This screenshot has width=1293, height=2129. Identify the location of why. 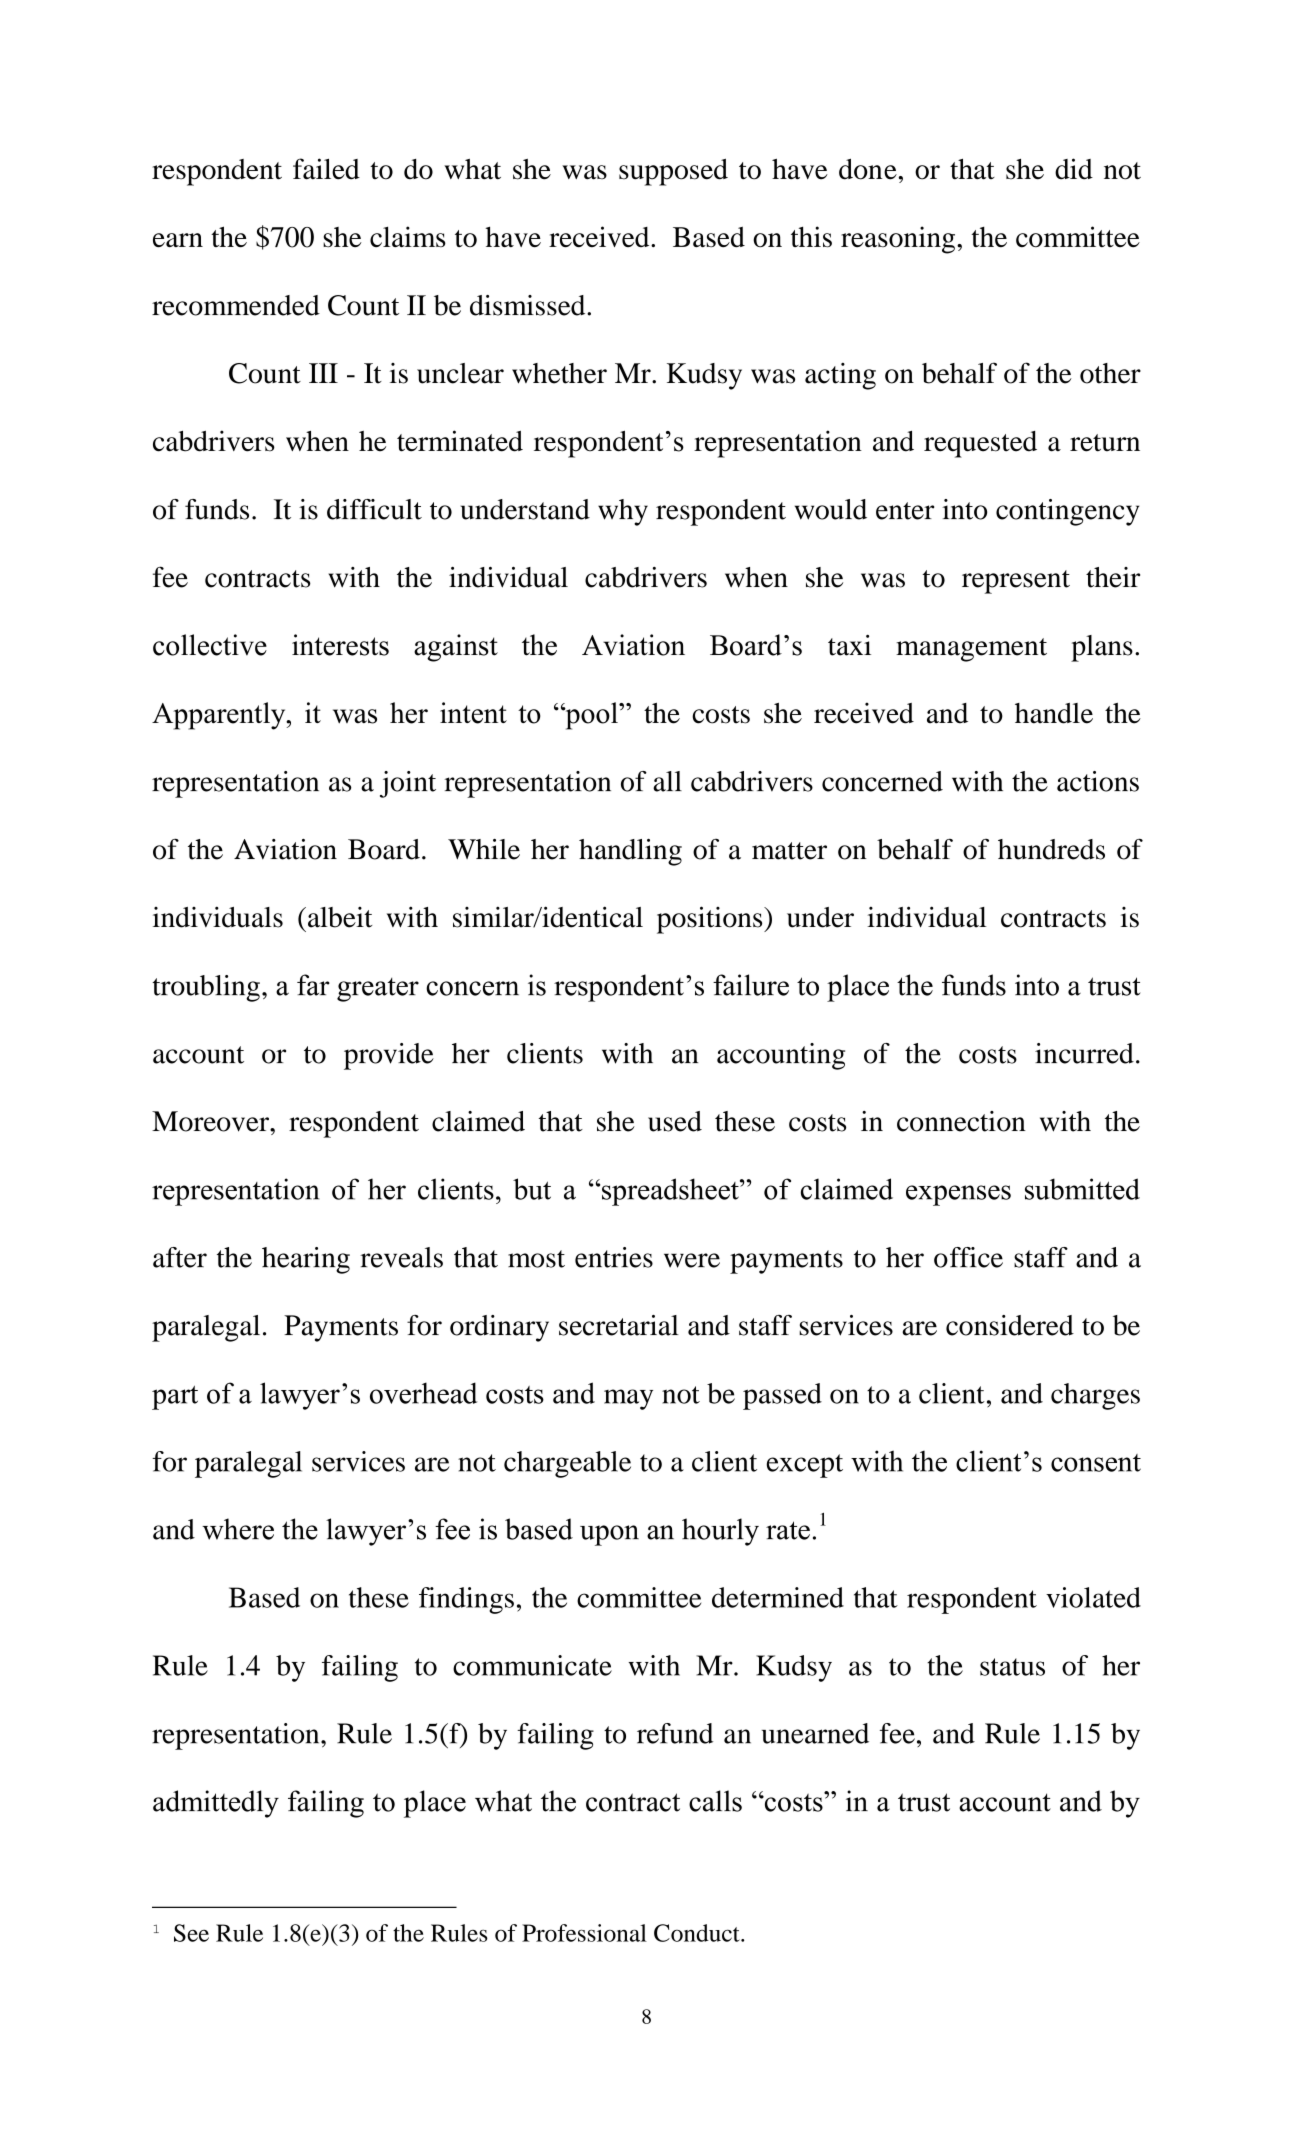
(623, 512).
